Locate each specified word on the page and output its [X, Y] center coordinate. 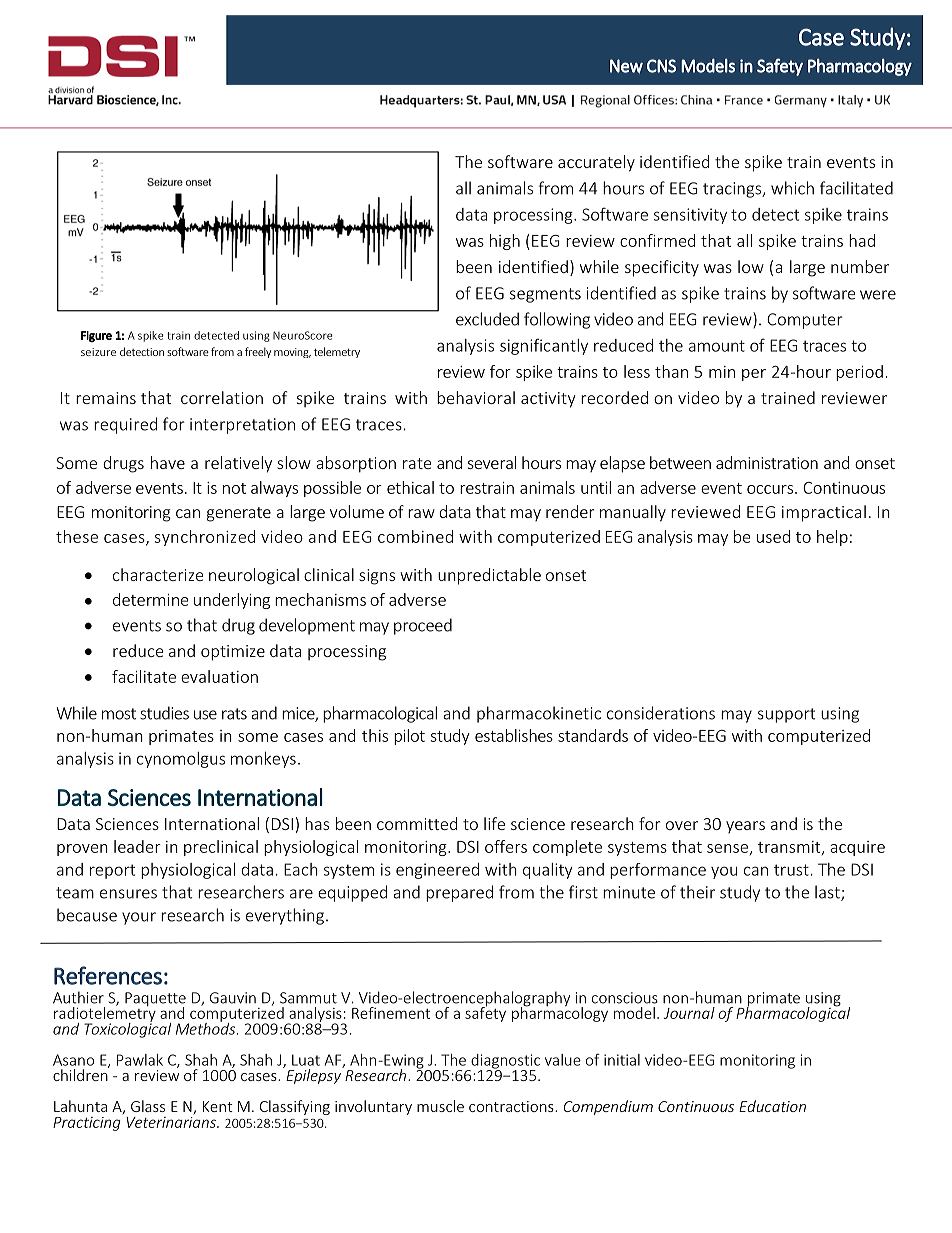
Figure [96, 336]
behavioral [476, 397]
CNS [661, 66]
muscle [440, 1106]
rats [234, 714]
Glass [148, 1106]
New [626, 66]
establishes [514, 735]
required [125, 425]
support [786, 715]
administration [767, 462]
